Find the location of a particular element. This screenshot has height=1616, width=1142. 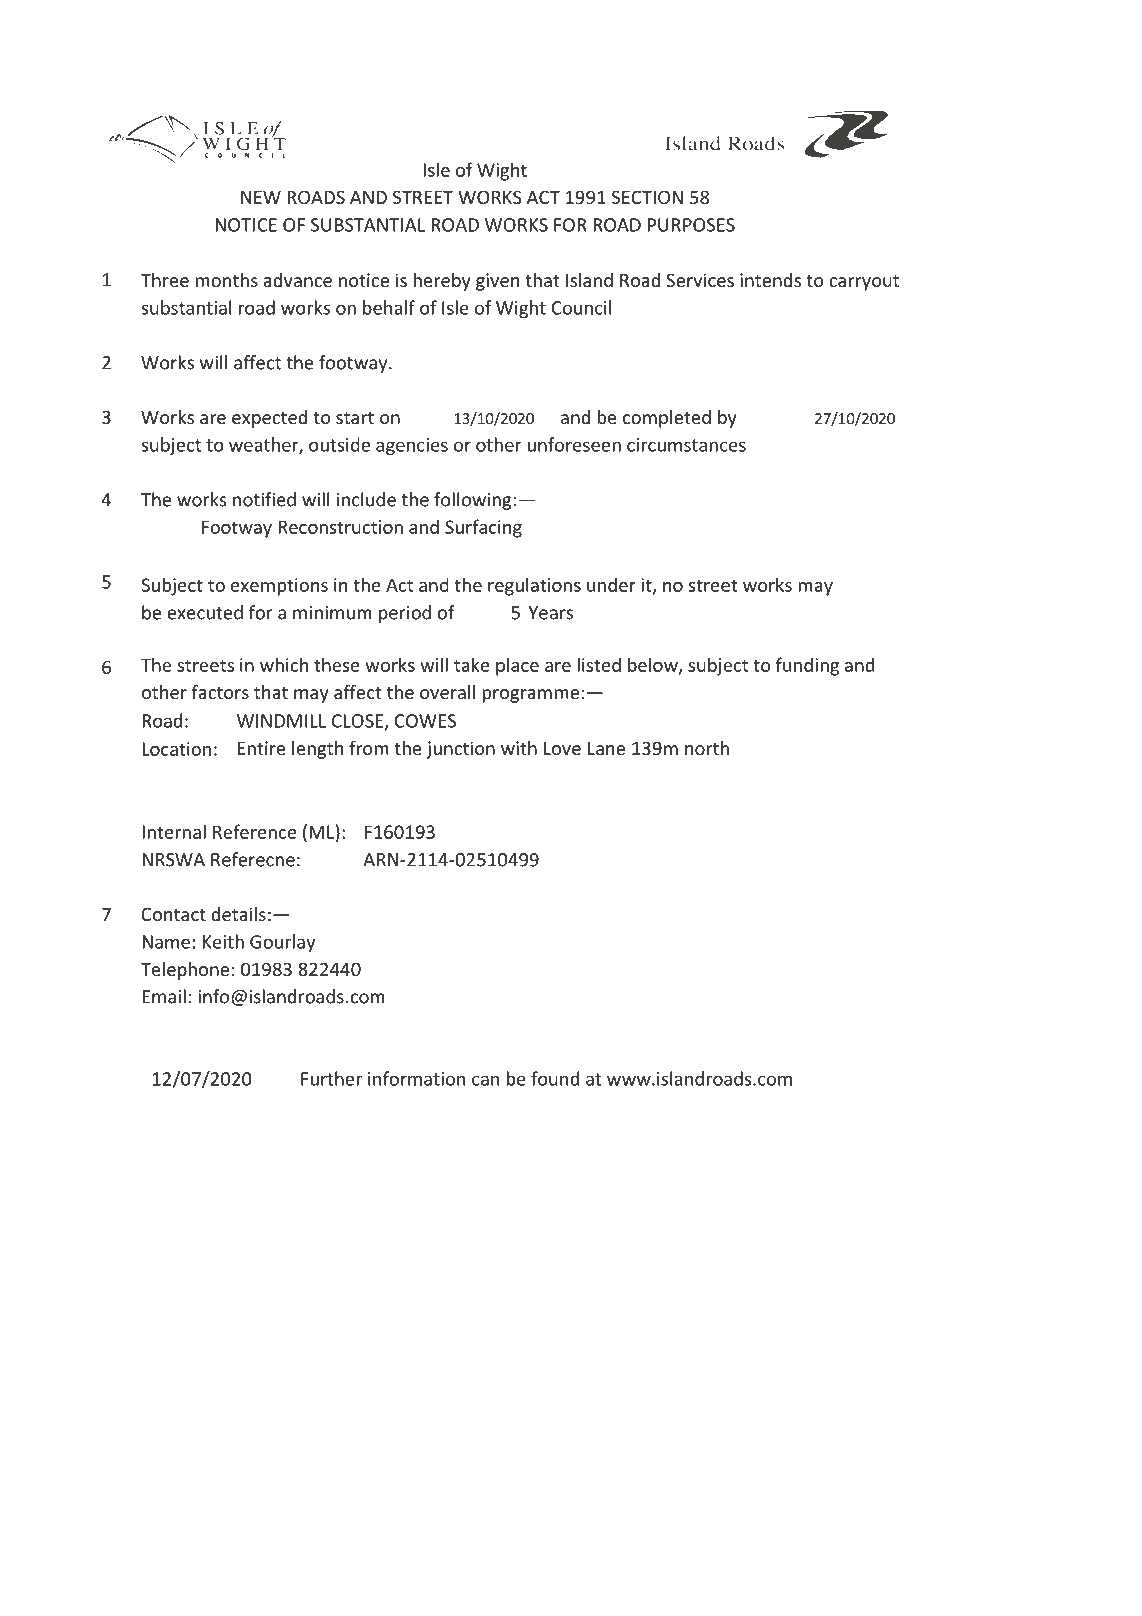

NEW is located at coordinates (261, 197).
